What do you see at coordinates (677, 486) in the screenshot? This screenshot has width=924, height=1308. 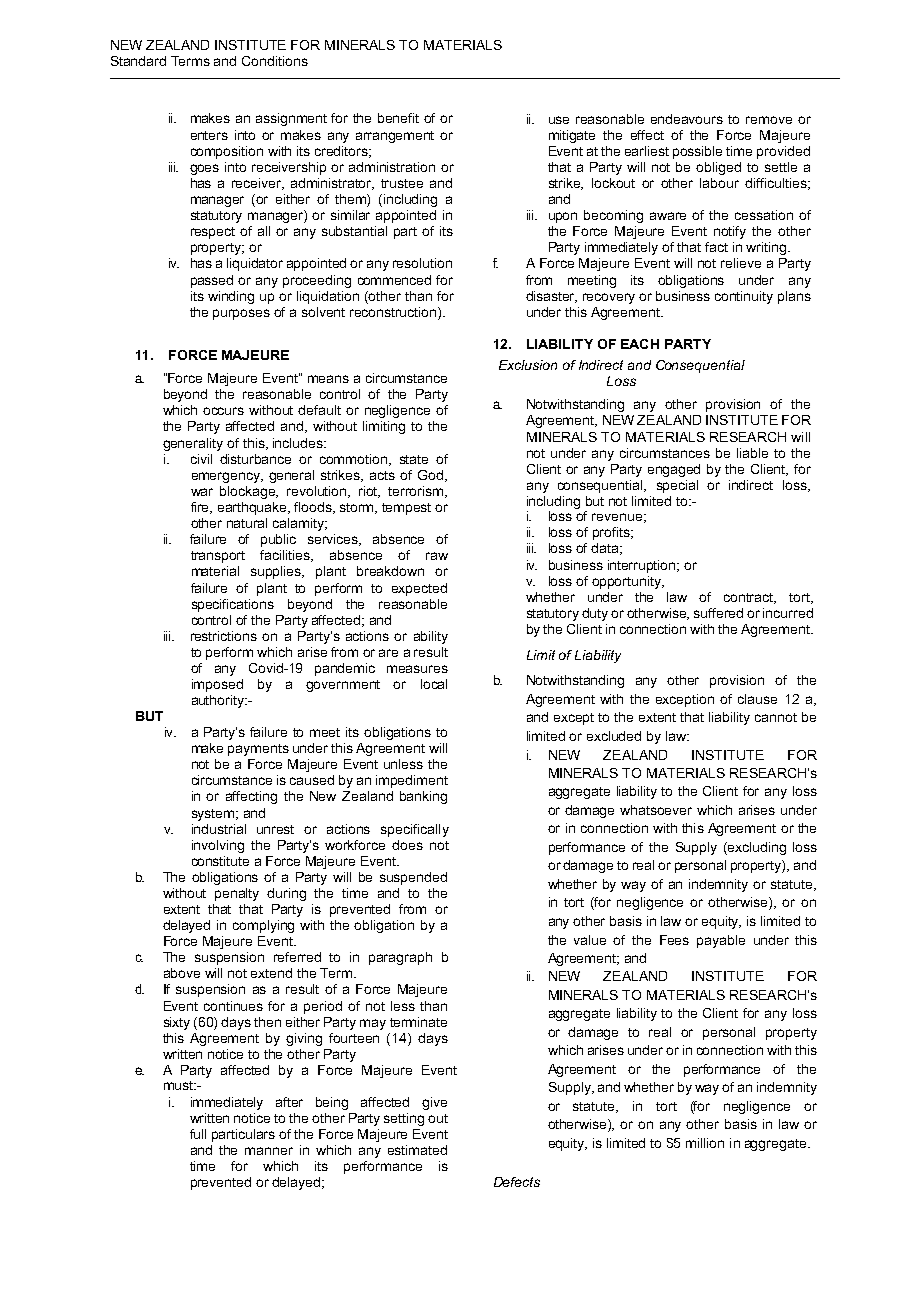 I see `special` at bounding box center [677, 486].
